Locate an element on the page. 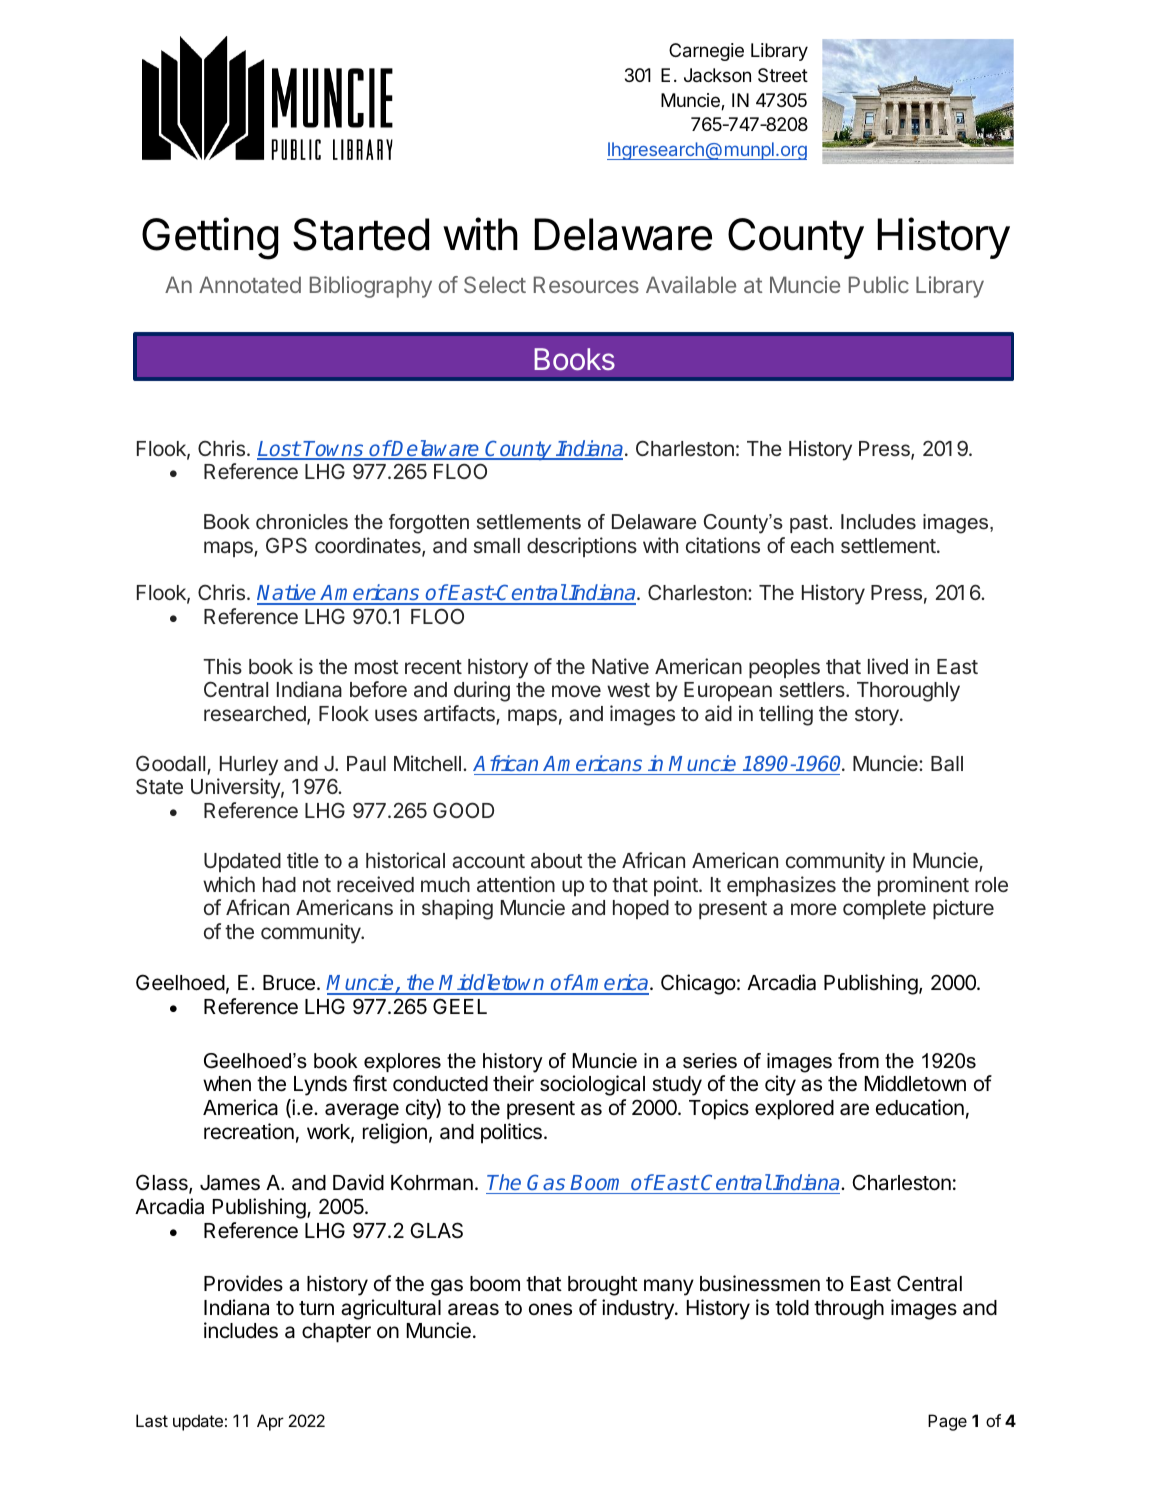 The height and width of the document is (1487, 1149). Annotated is located at coordinates (250, 284).
